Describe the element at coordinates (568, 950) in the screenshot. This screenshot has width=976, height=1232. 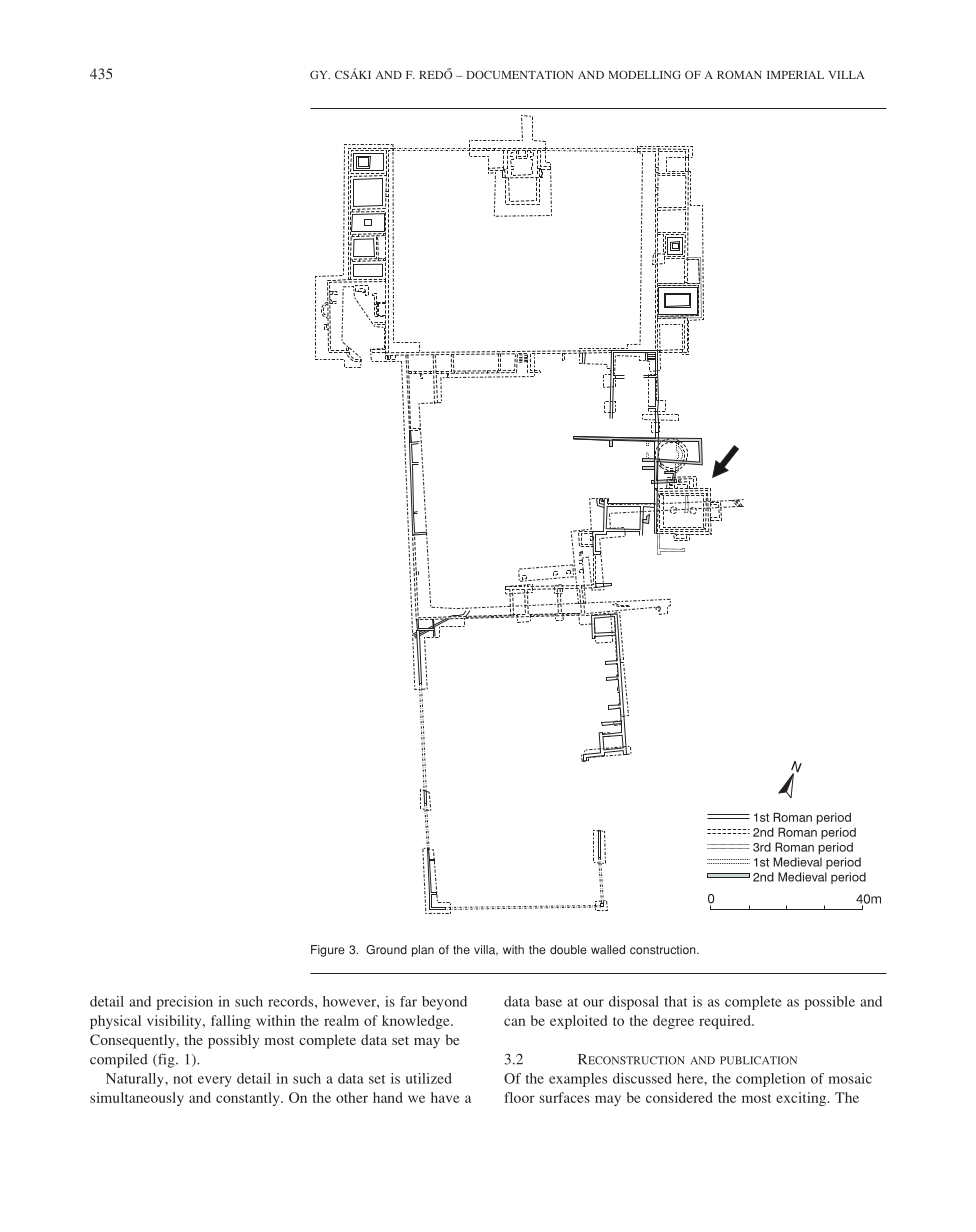
I see `double` at that location.
